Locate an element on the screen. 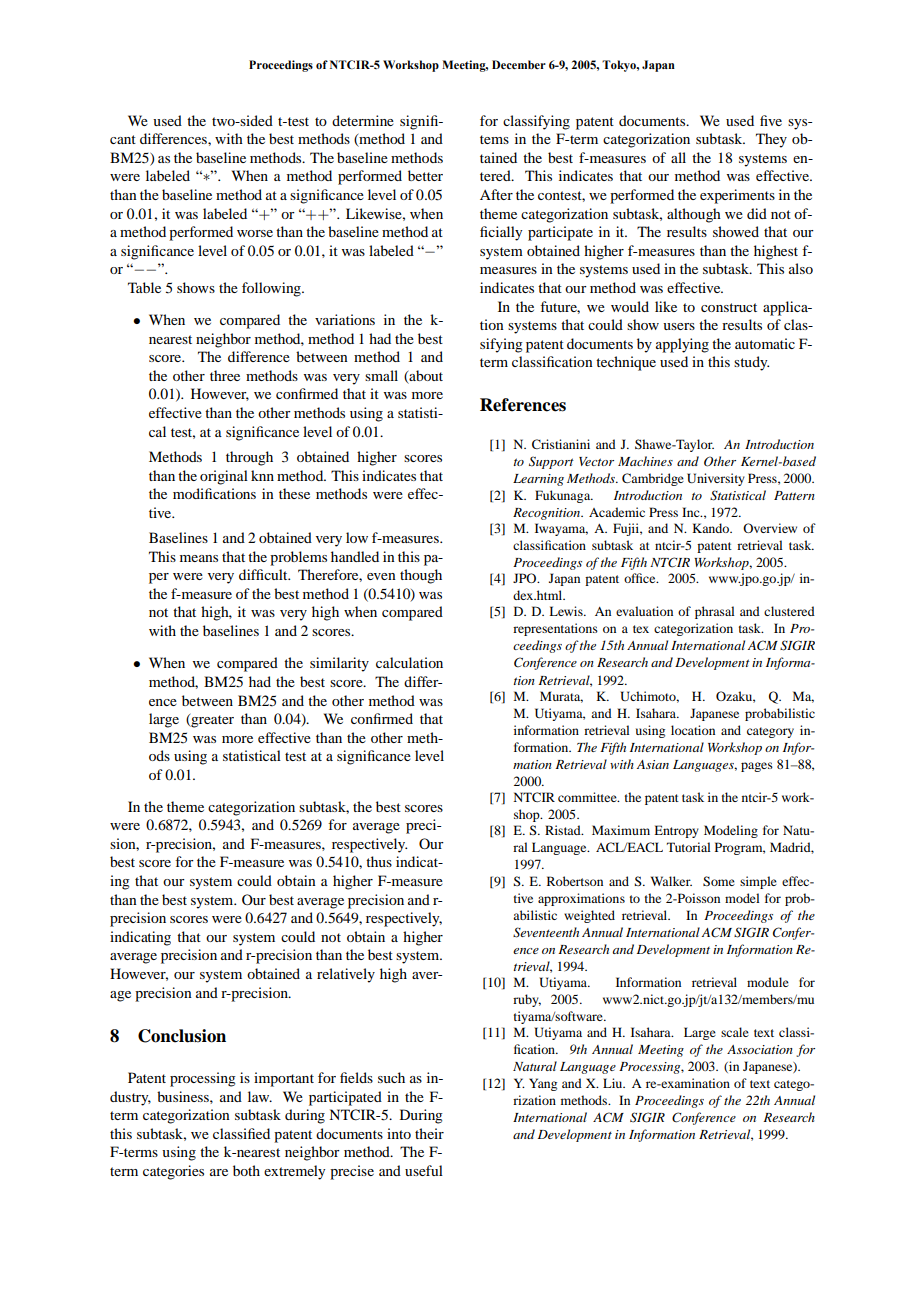  Learning is located at coordinates (538, 480).
